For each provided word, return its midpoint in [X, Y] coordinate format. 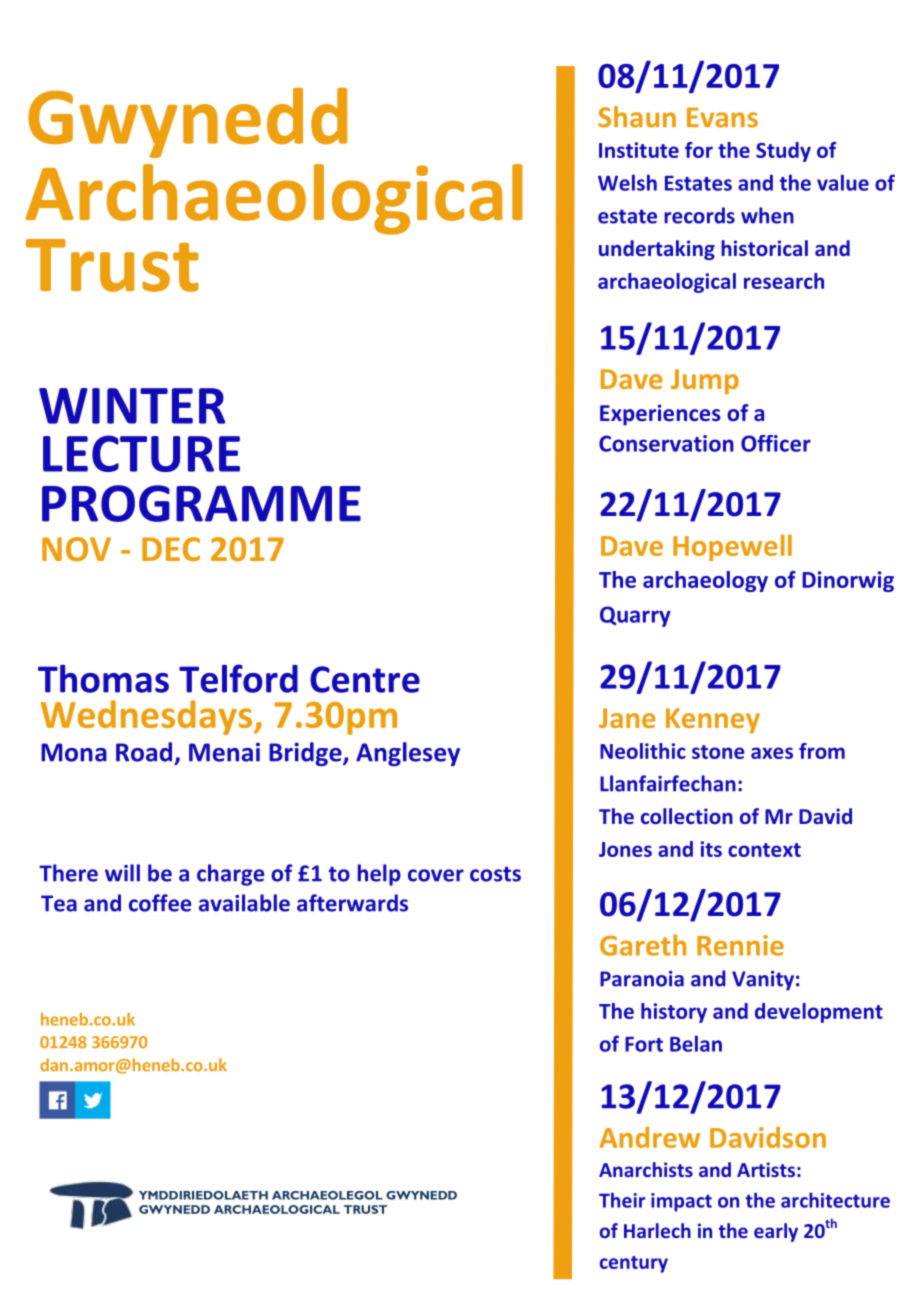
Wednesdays [146, 717]
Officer [776, 443]
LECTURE [141, 453]
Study [783, 152]
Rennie [740, 945]
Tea [59, 903]
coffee [160, 903]
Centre [365, 679]
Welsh [627, 182]
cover [436, 875]
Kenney [713, 721]
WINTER [132, 406]
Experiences [660, 415]
